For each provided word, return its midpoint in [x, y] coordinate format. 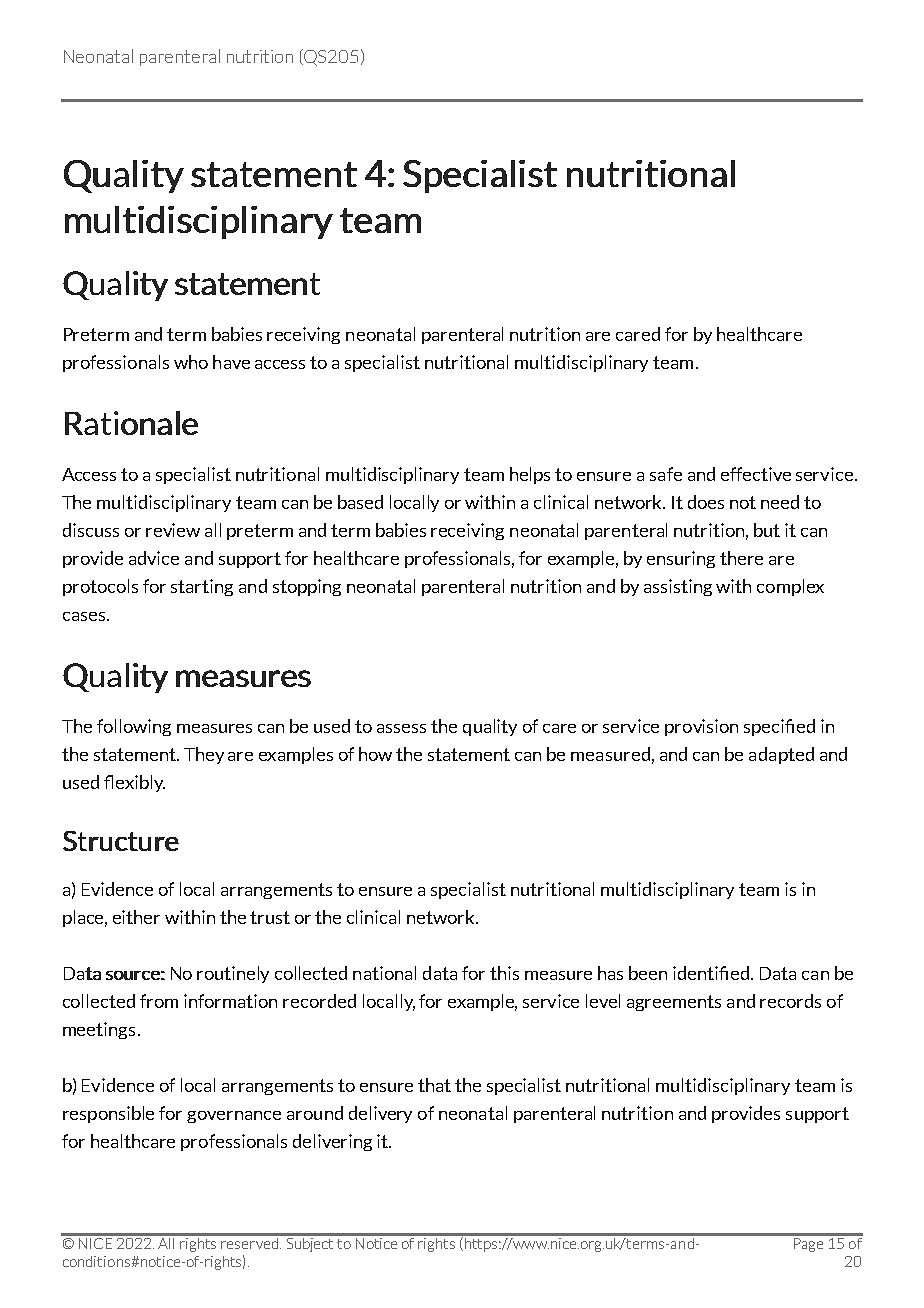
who [191, 362]
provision [701, 727]
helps [530, 475]
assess [401, 728]
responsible [108, 1114]
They [204, 755]
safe [666, 474]
